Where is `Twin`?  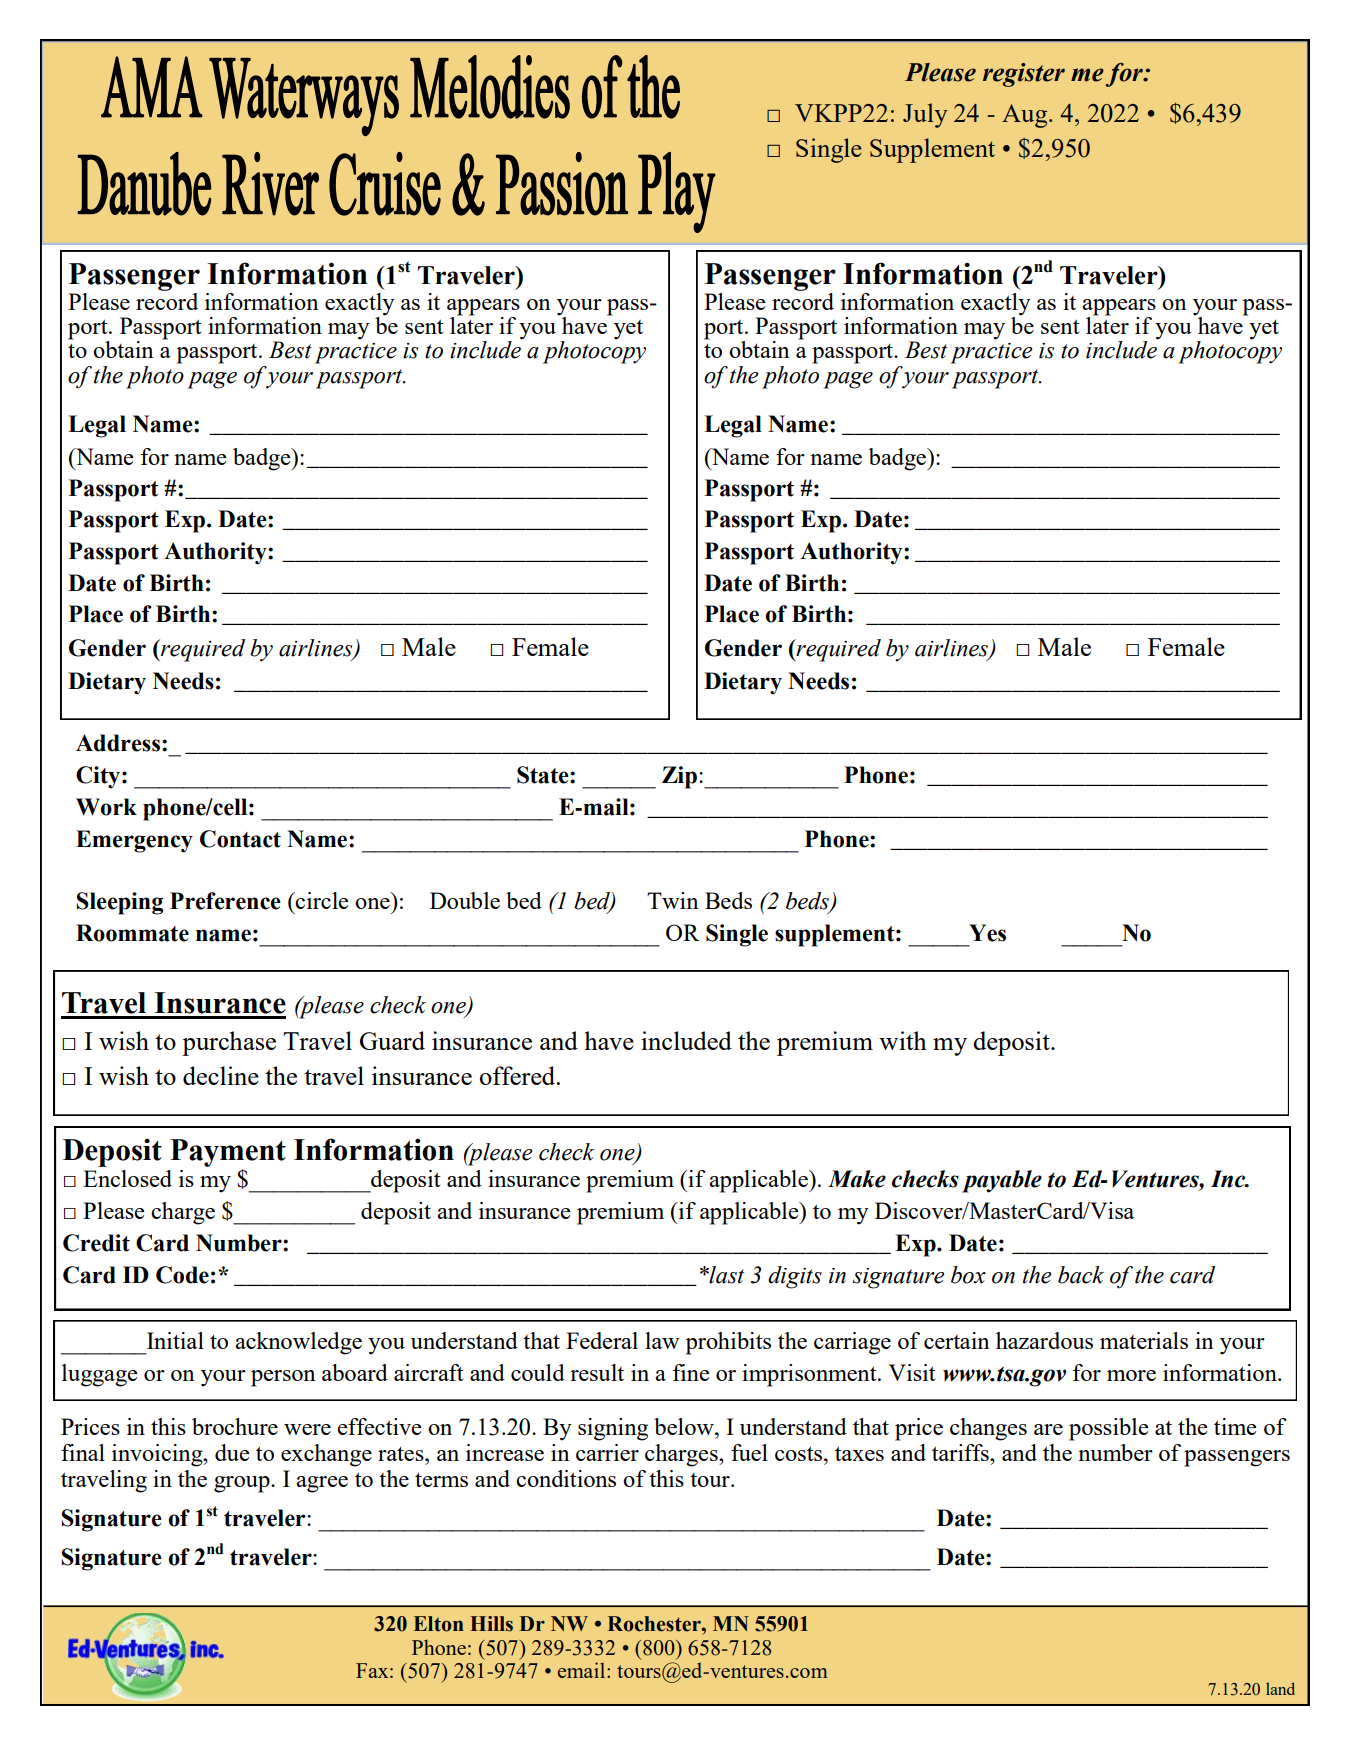
Twin is located at coordinates (673, 900).
